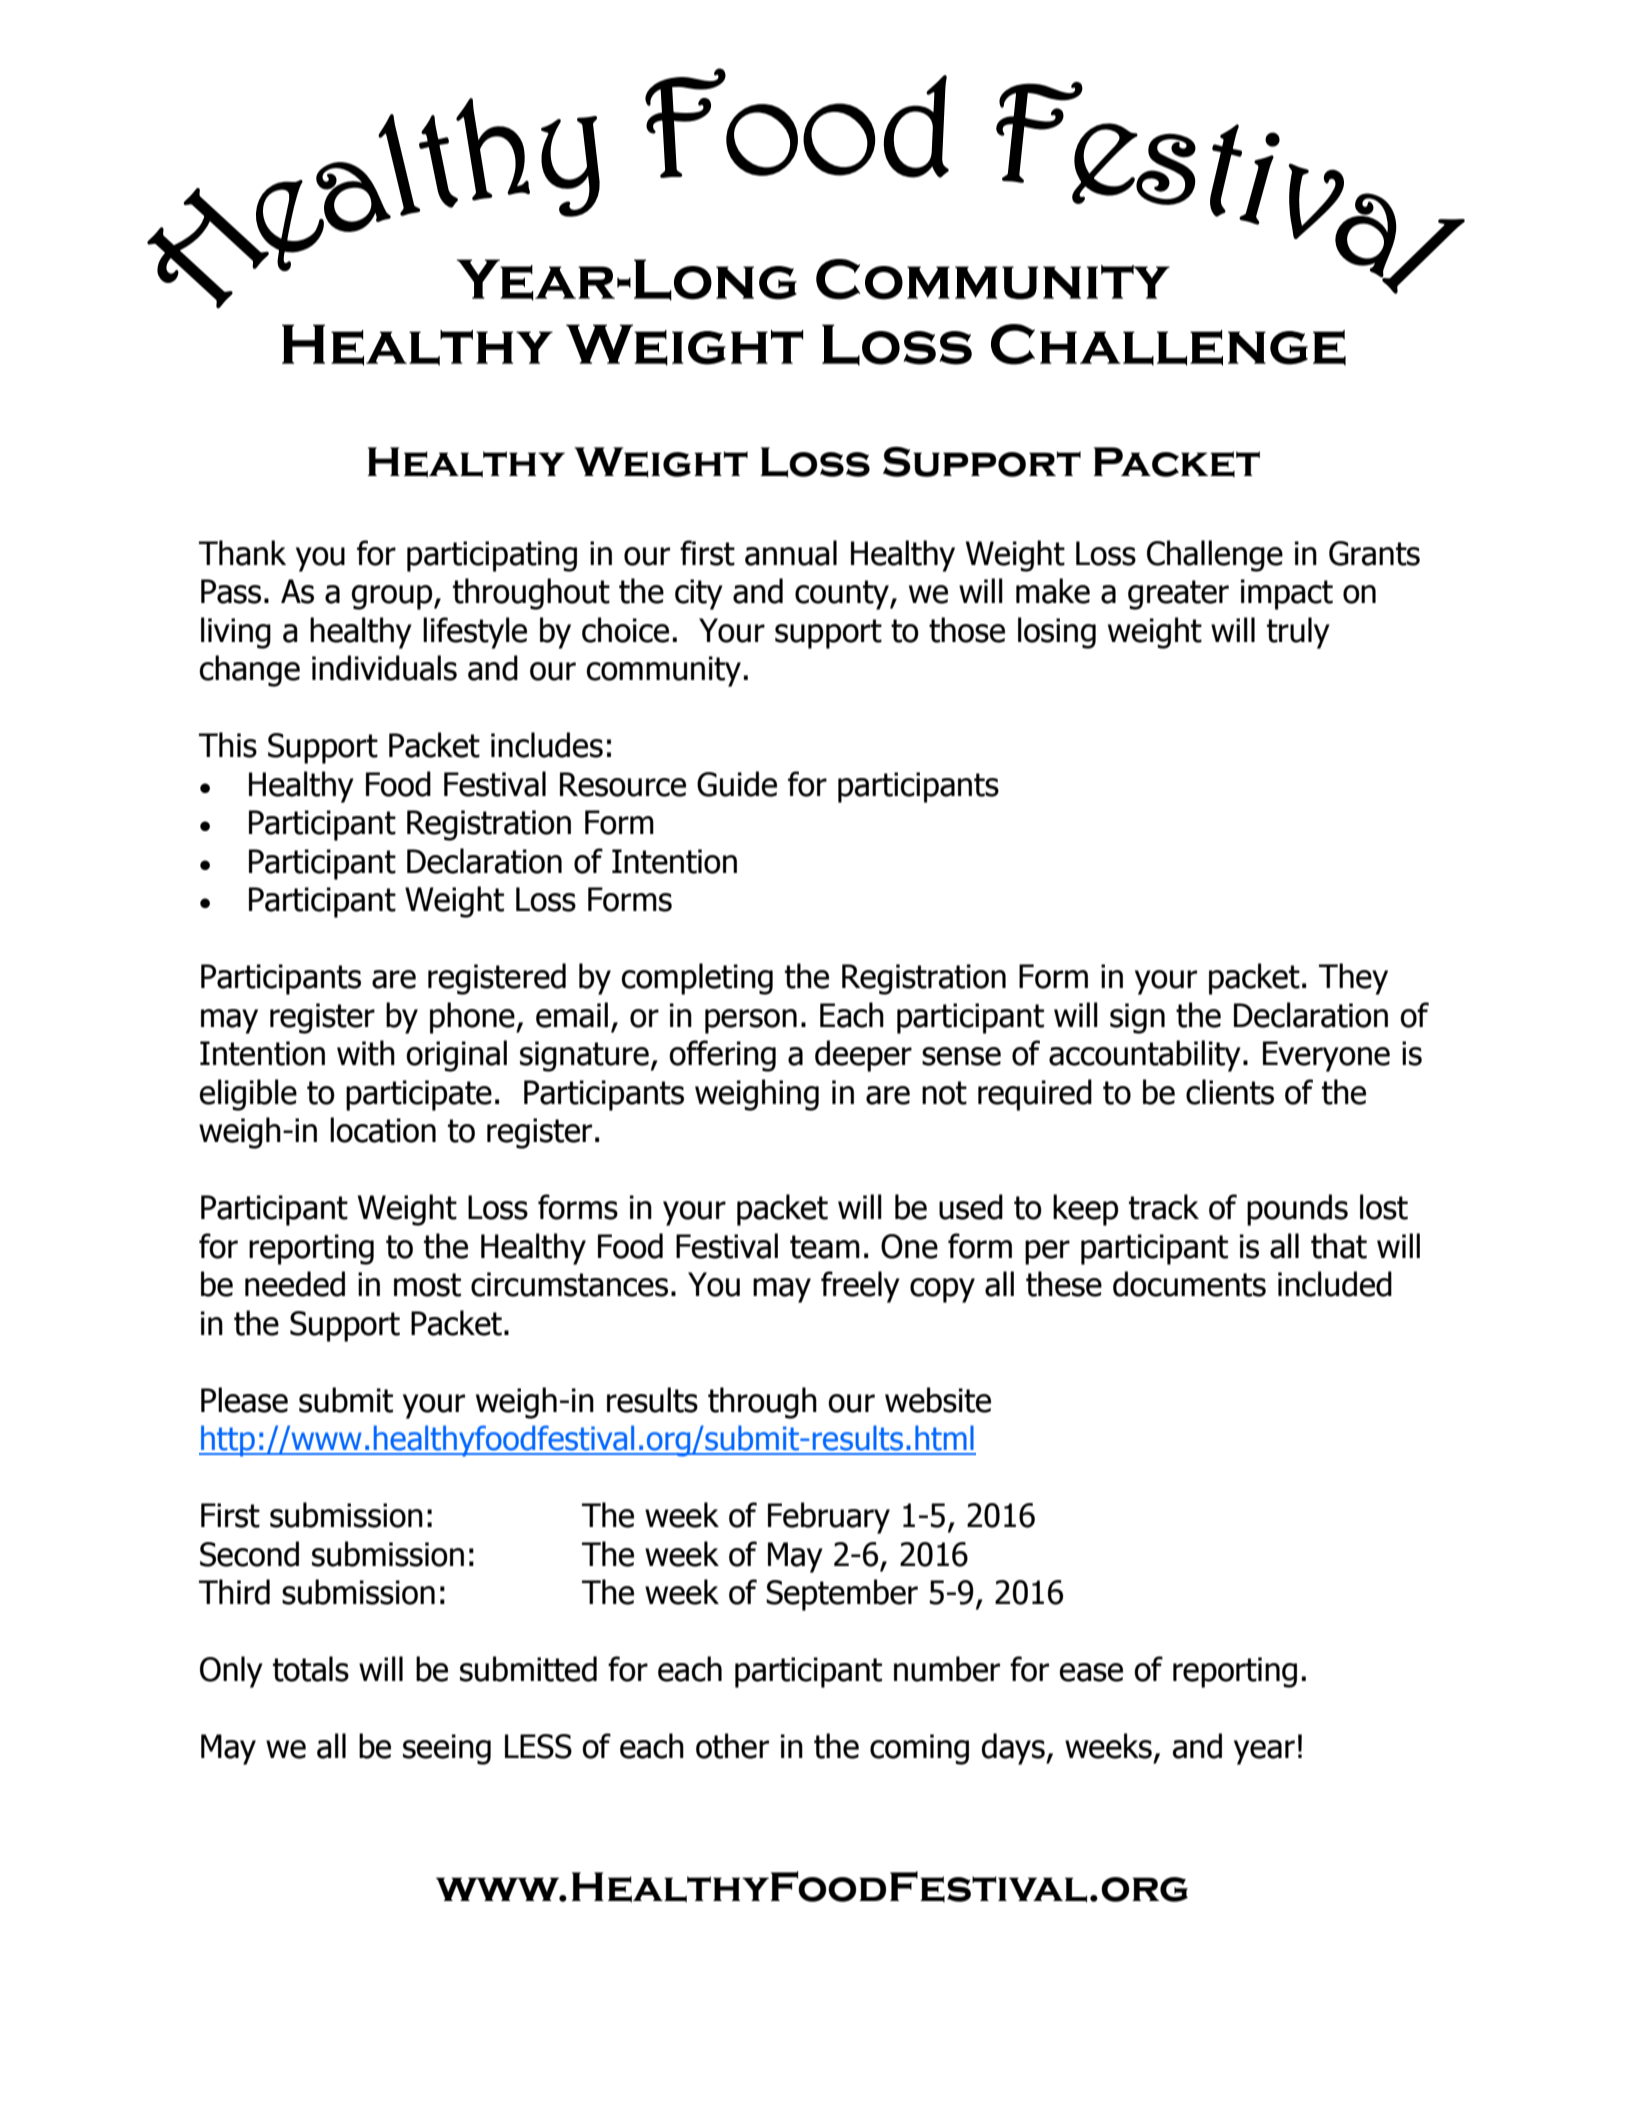  I want to click on county, so click(843, 595).
